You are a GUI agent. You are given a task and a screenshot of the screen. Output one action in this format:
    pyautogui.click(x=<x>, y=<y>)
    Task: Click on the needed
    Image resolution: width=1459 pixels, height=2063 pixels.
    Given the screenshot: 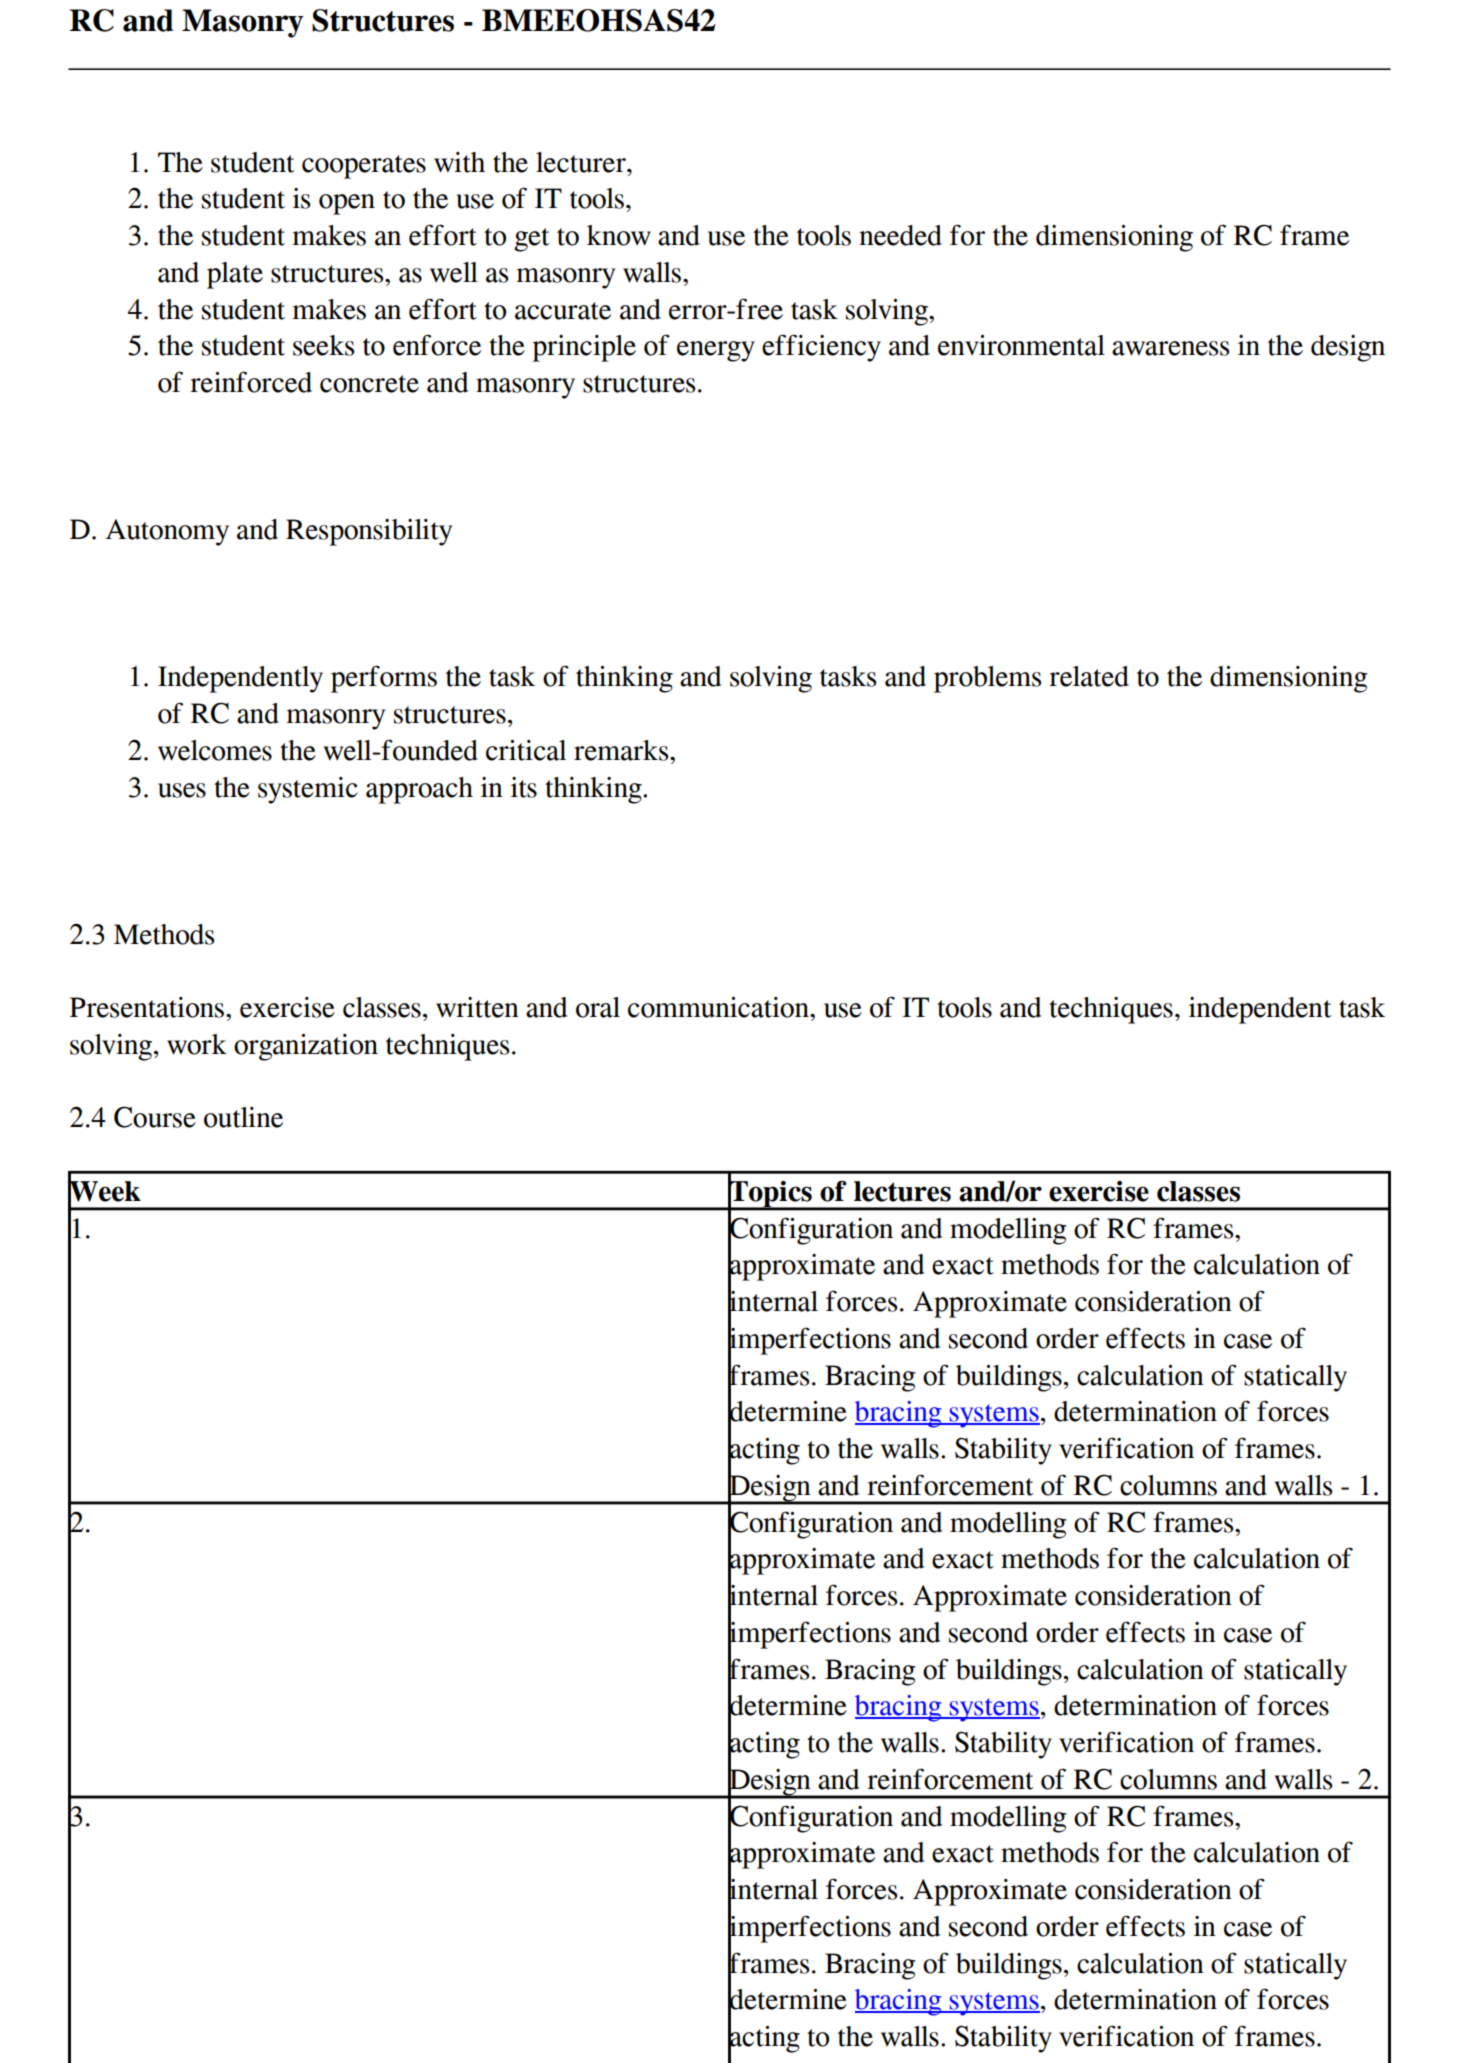 What is the action you would take?
    pyautogui.click(x=900, y=235)
